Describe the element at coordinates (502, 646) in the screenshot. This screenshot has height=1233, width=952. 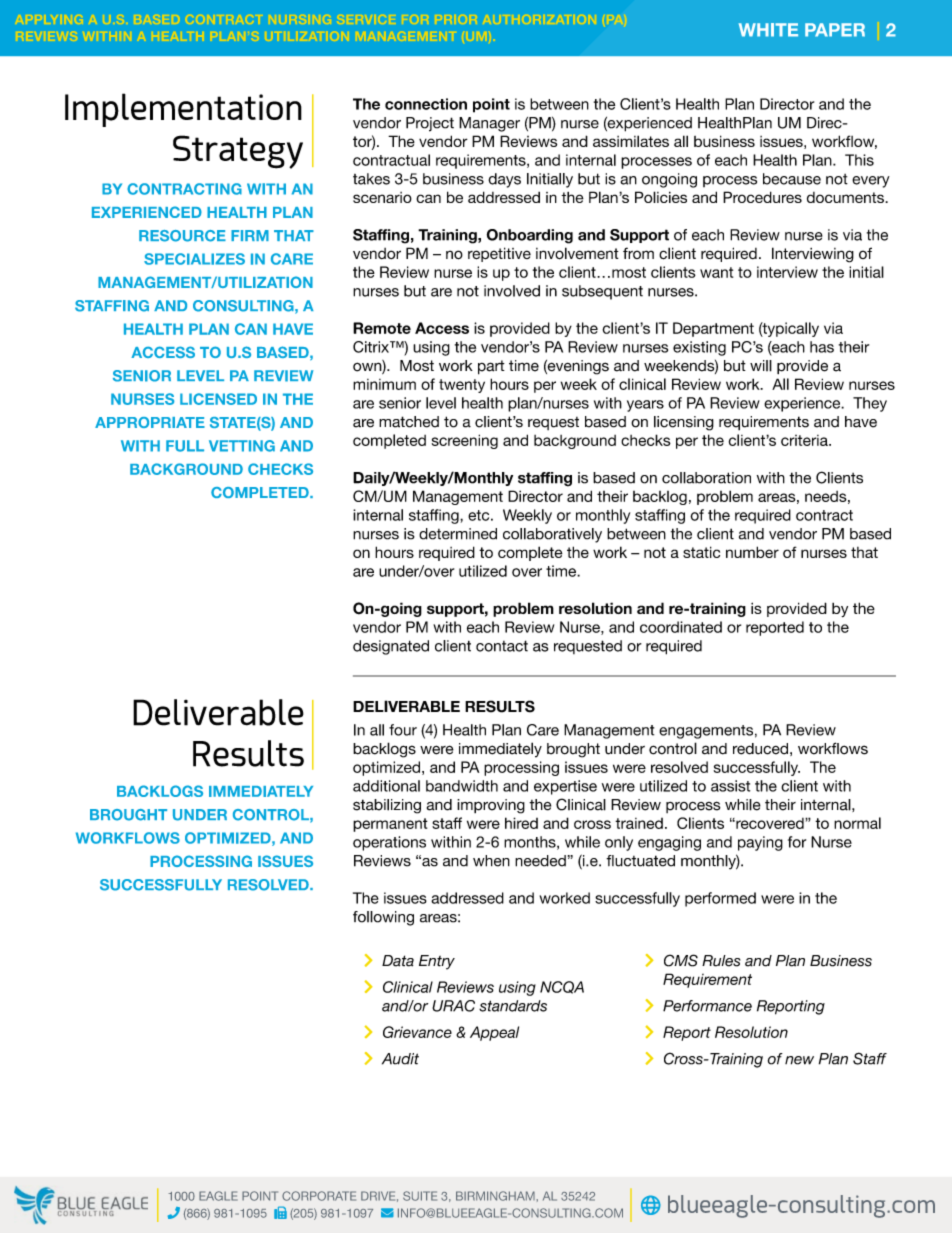
I see `contact` at that location.
